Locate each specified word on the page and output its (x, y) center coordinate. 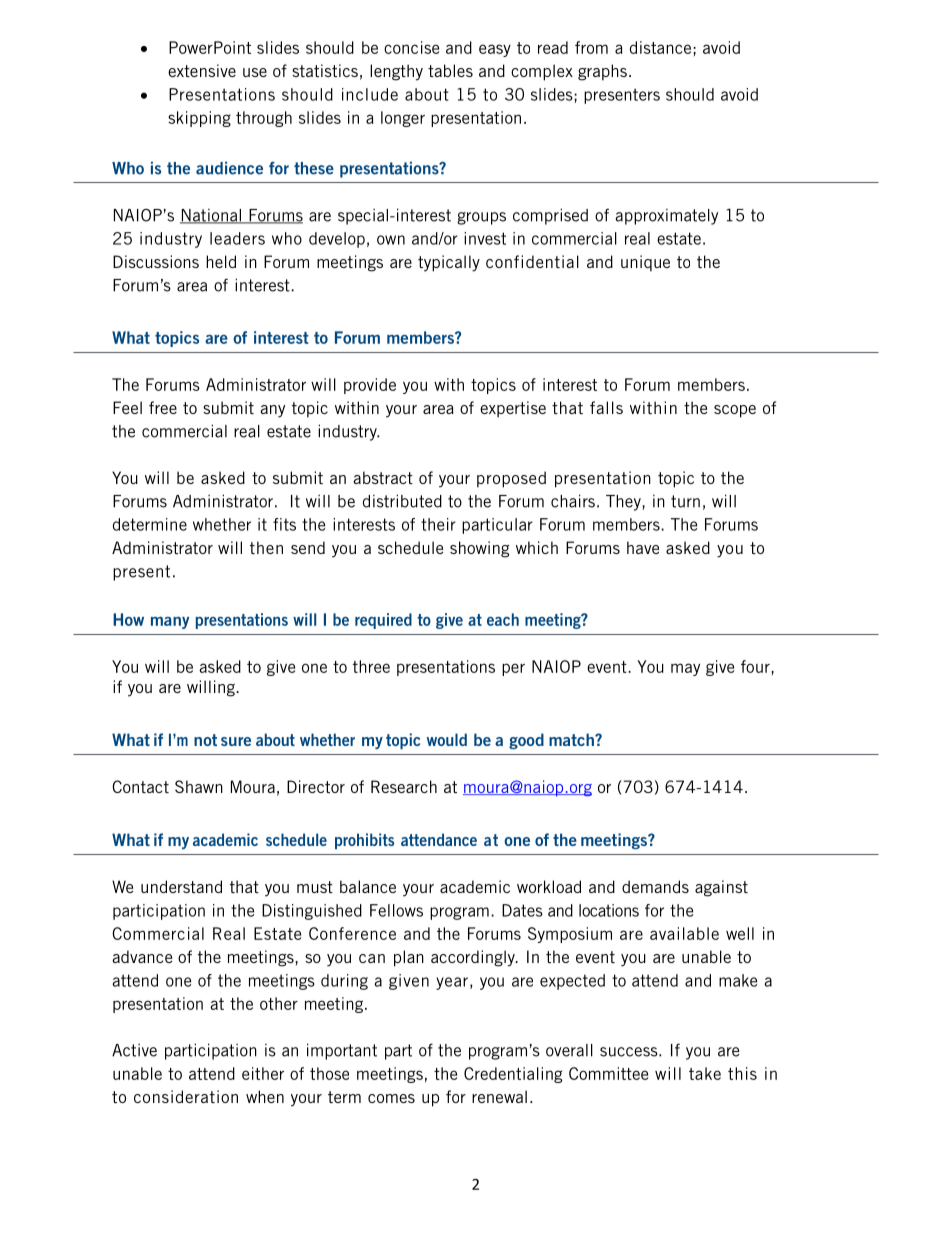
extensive (202, 70)
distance (662, 47)
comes (391, 1098)
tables (450, 70)
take (705, 1073)
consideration (186, 1096)
